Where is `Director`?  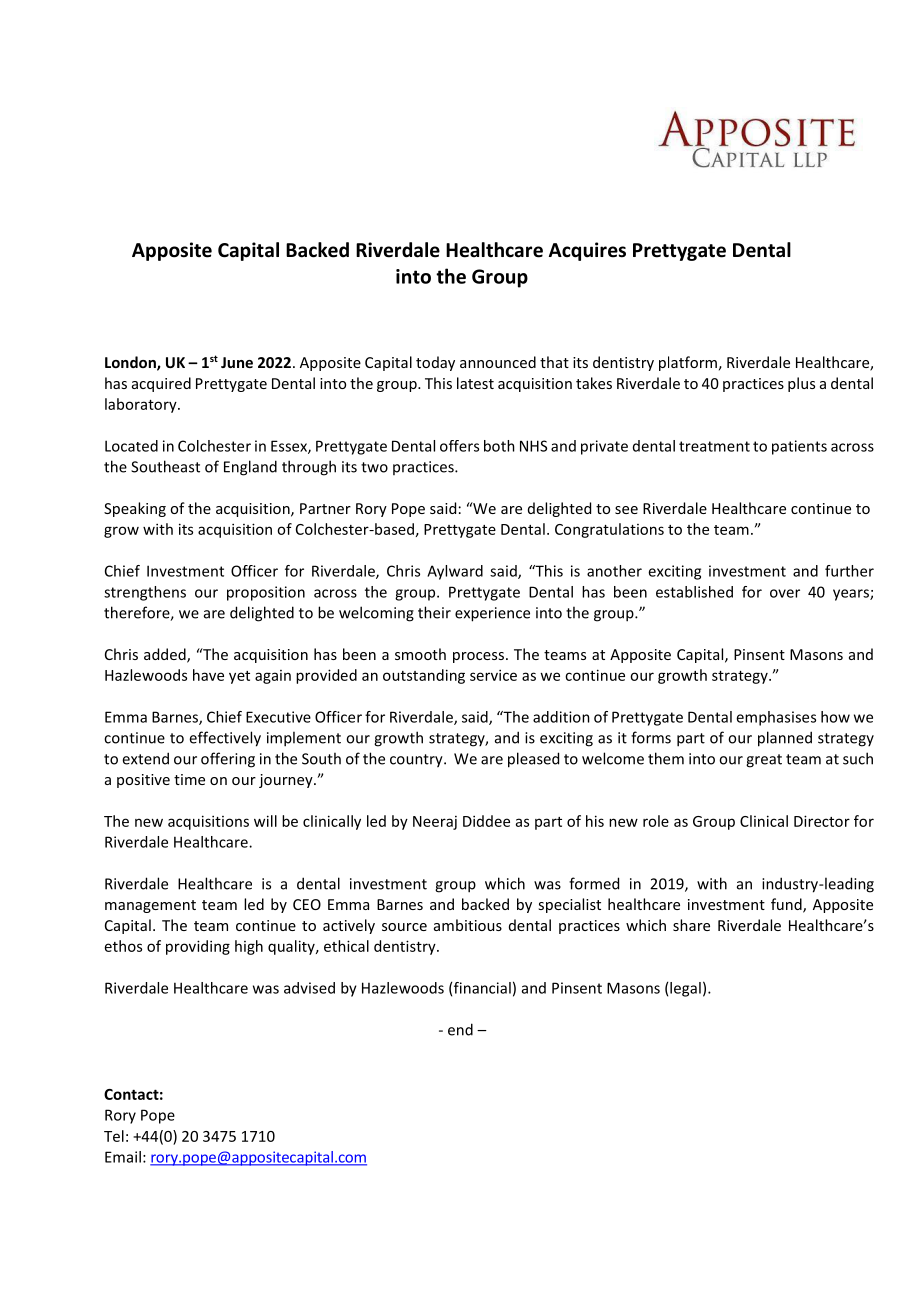 Director is located at coordinates (822, 821).
